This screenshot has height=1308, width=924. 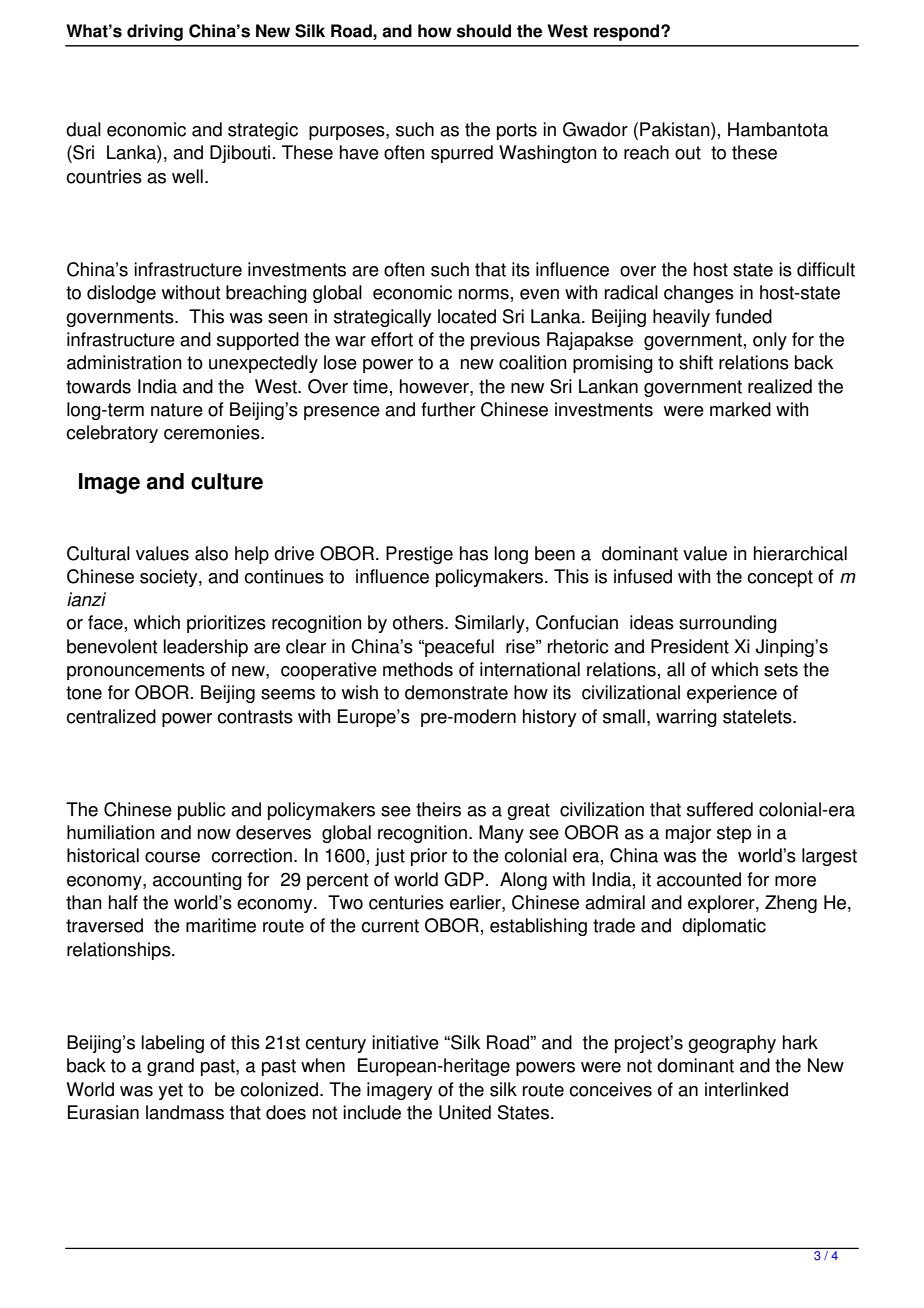 What do you see at coordinates (686, 718) in the screenshot?
I see `warring` at bounding box center [686, 718].
